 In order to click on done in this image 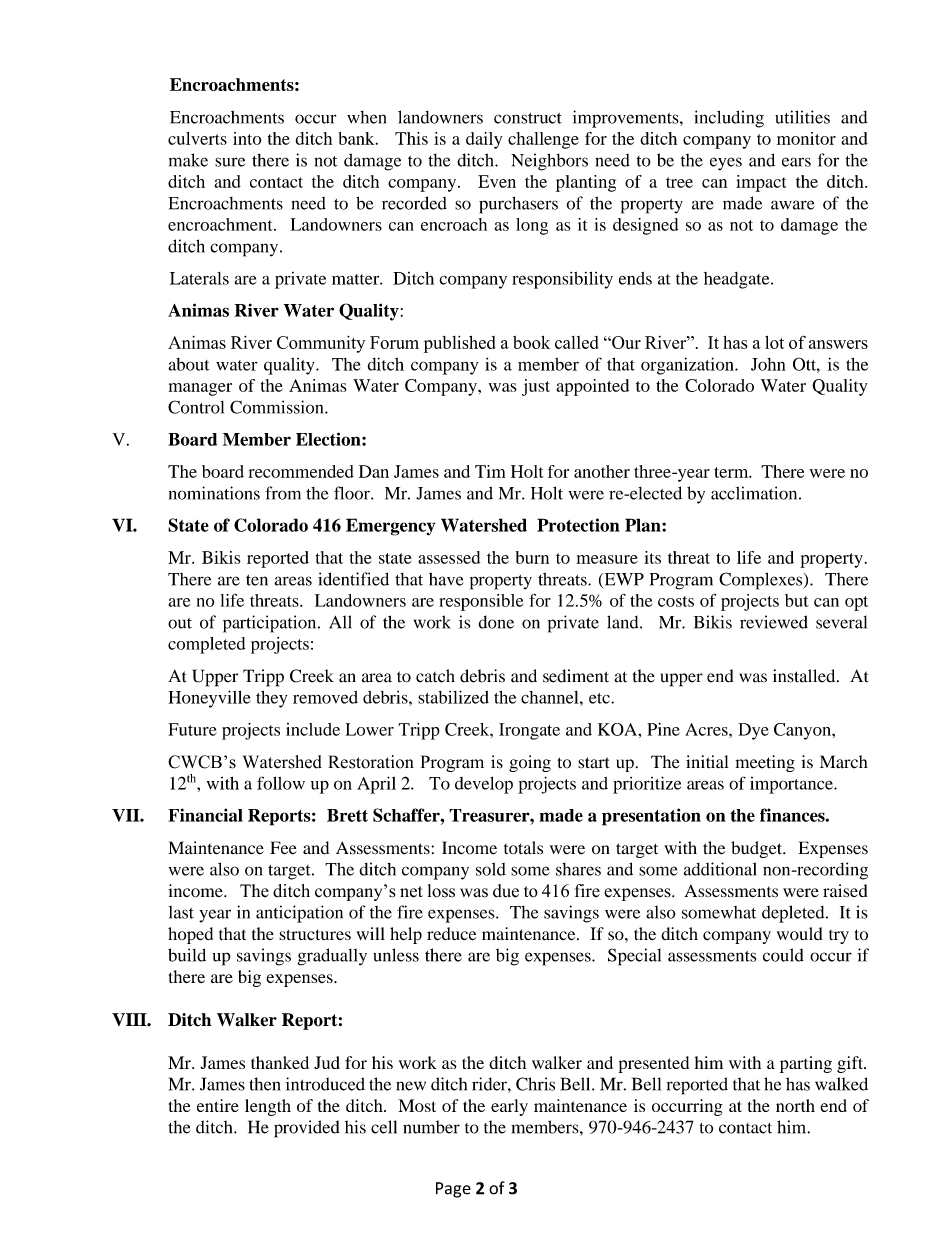, I will do `click(496, 622)`.
